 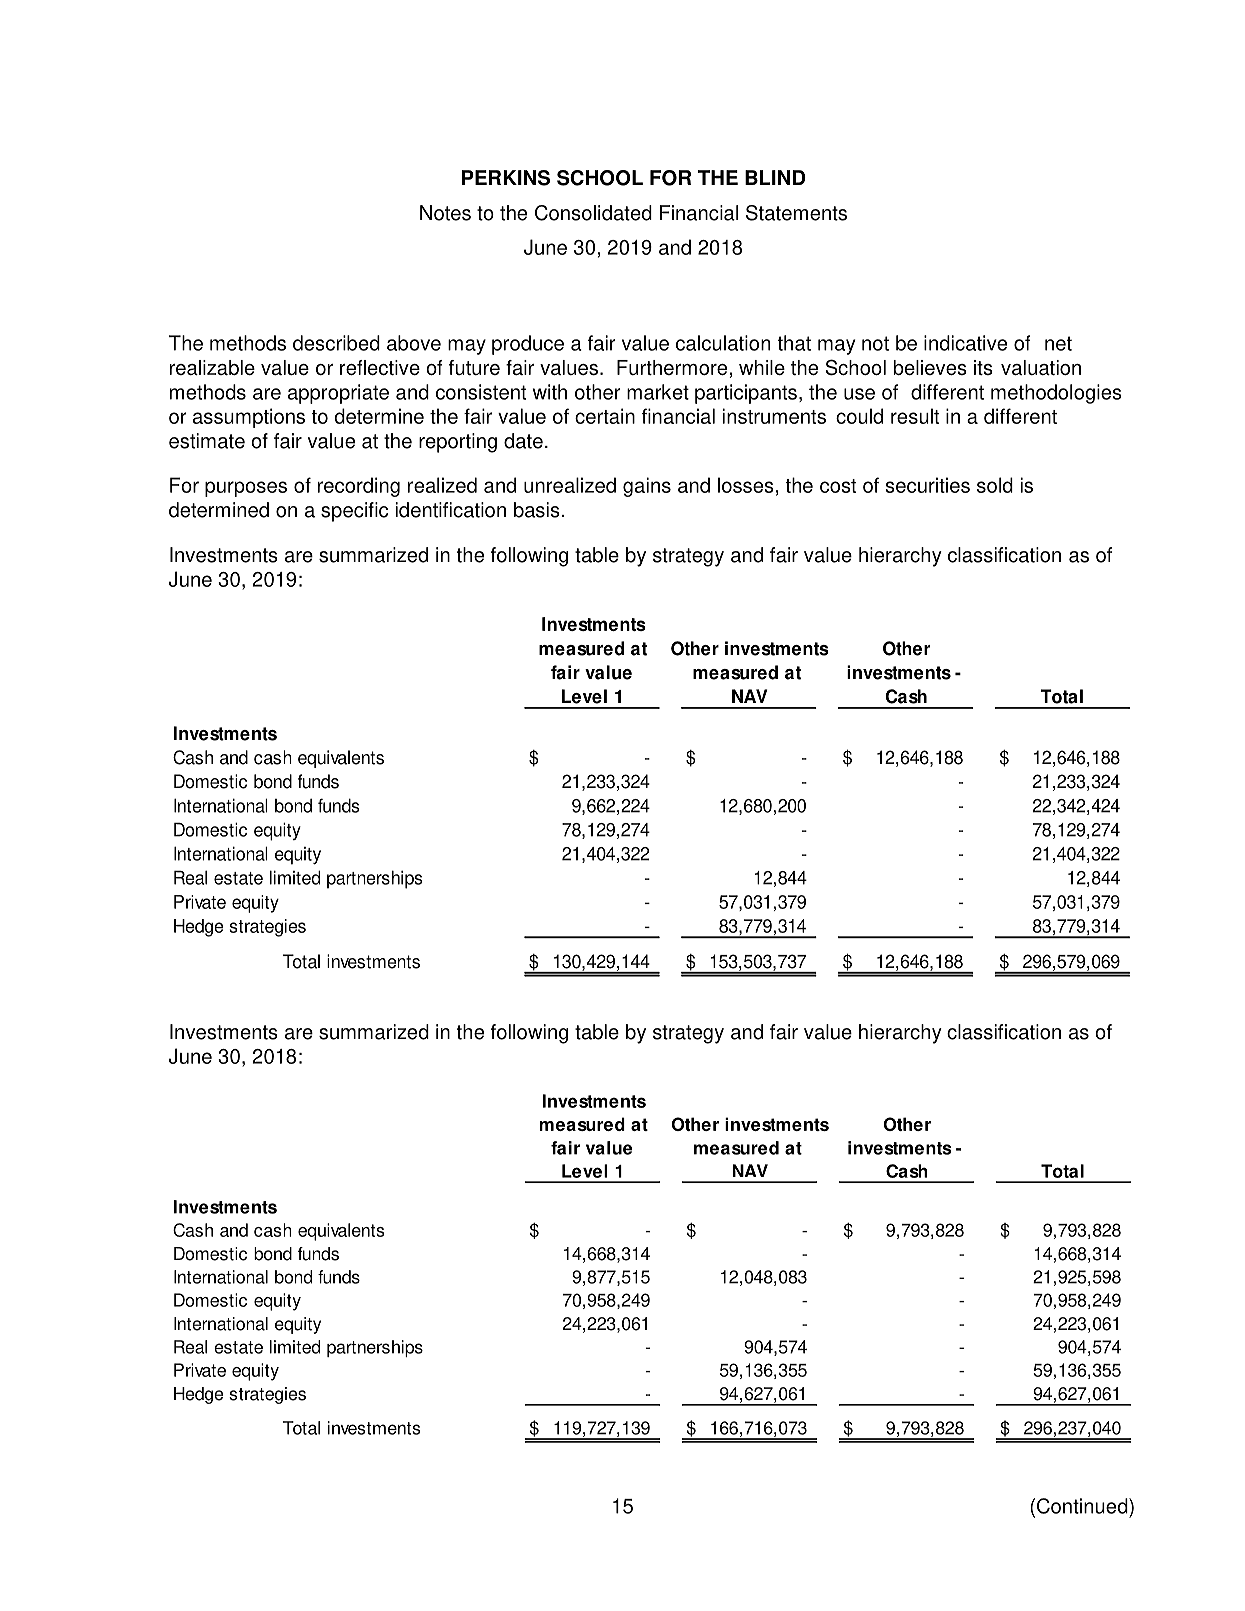 I want to click on indicative, so click(x=965, y=343).
